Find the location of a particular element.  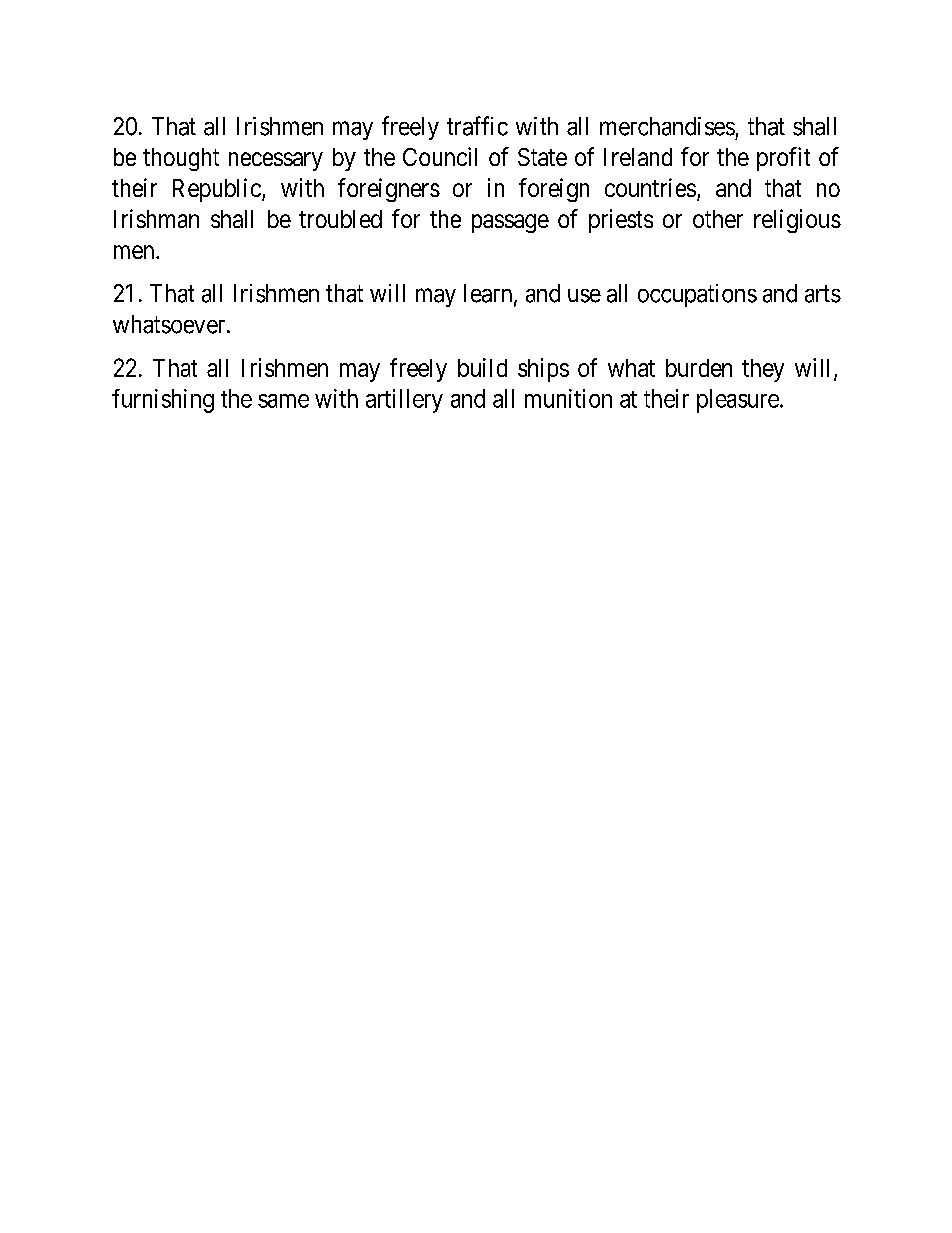

learn is located at coordinates (489, 294).
